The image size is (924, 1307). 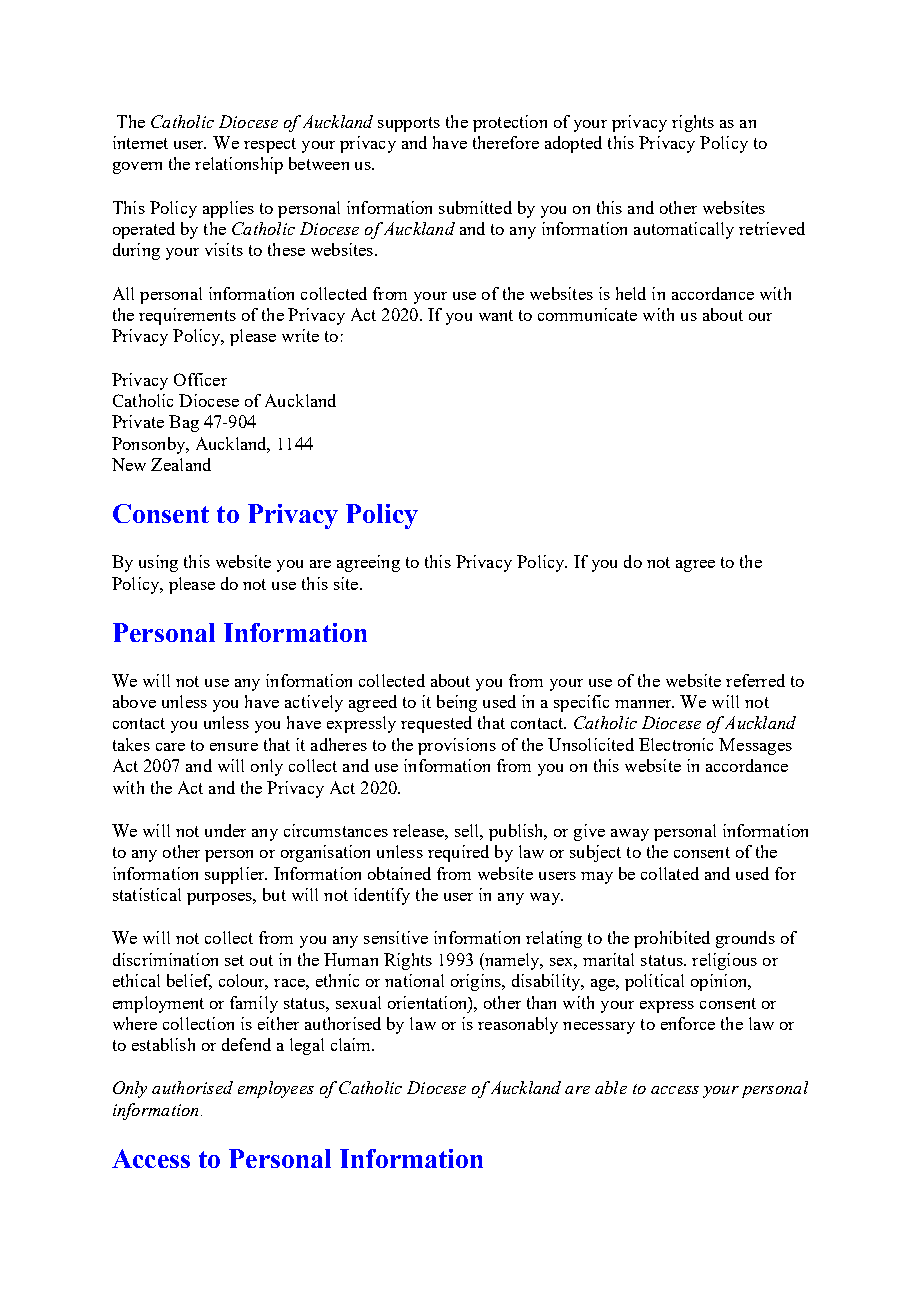 I want to click on want, so click(x=496, y=315).
